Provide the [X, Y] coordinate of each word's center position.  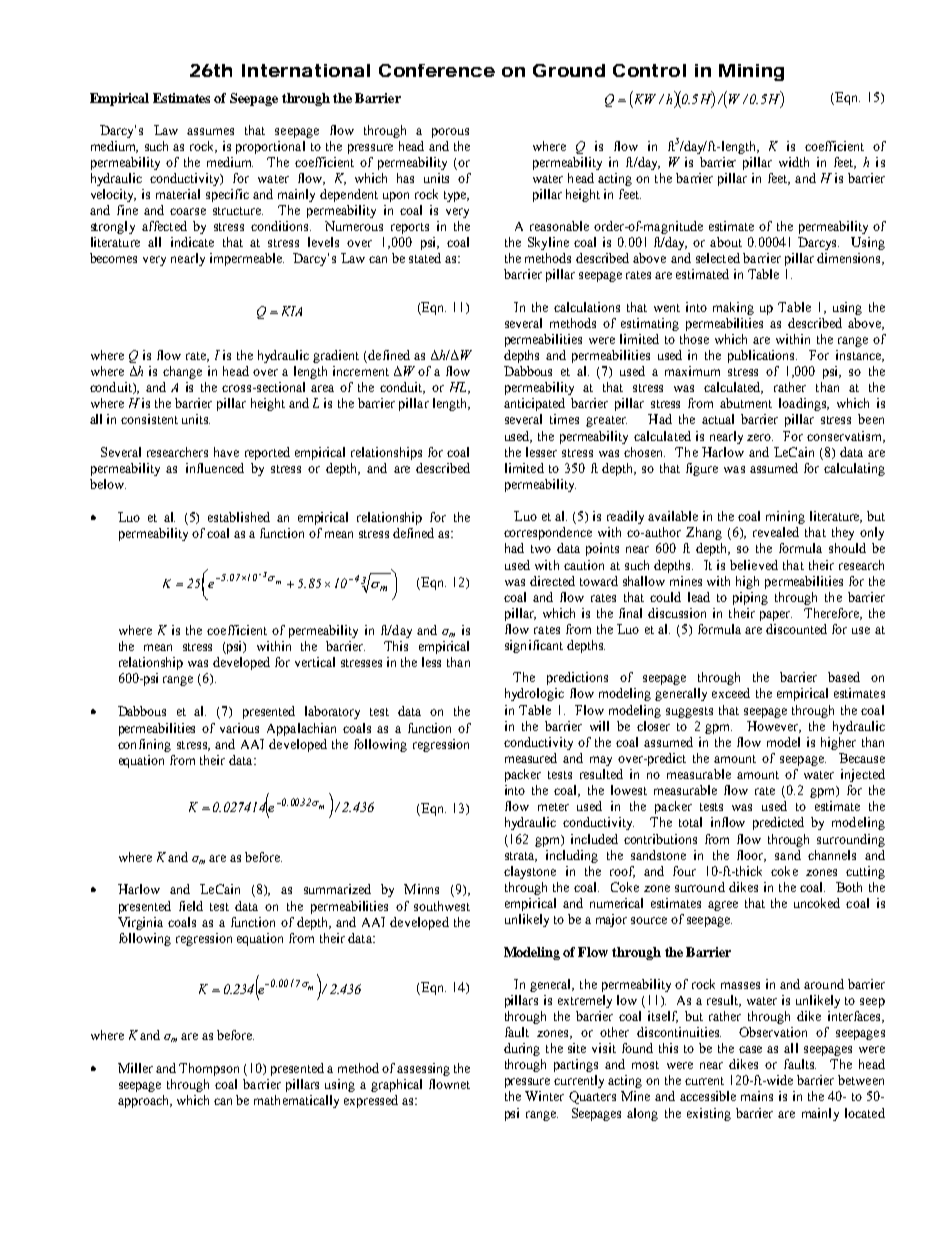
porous [450, 133]
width [794, 162]
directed [552, 581]
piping [750, 598]
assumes [210, 131]
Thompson [209, 1069]
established [239, 517]
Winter [544, 1096]
